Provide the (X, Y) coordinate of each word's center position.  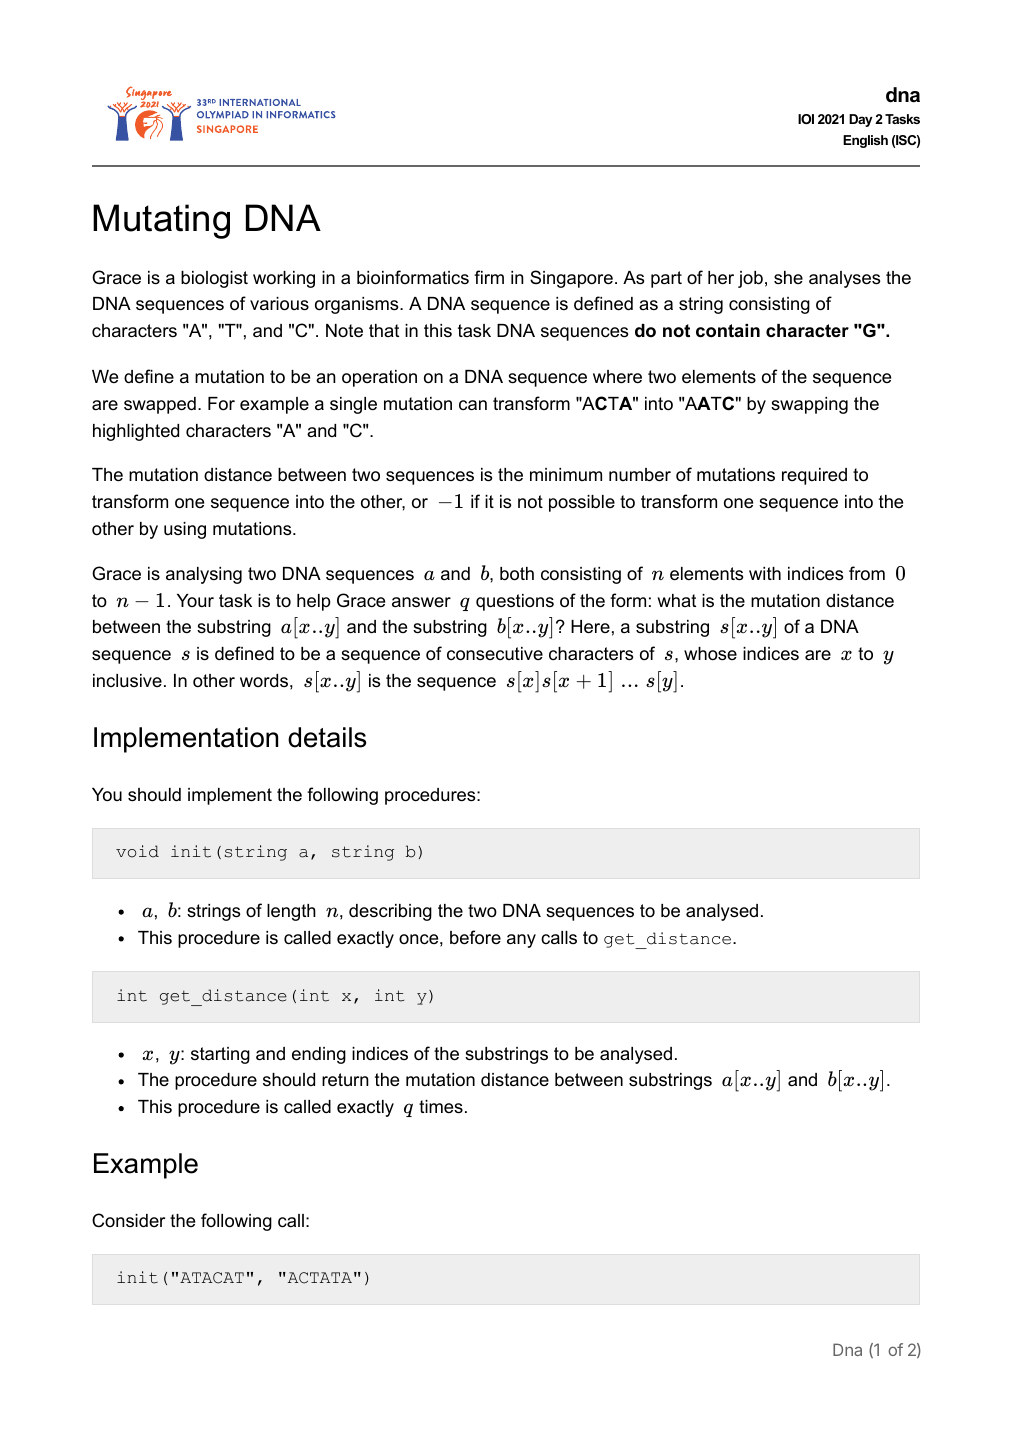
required (814, 476)
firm (489, 277)
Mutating (161, 221)
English (865, 141)
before (475, 937)
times (441, 1106)
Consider (128, 1220)
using (185, 530)
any (521, 941)
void (137, 851)
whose (710, 654)
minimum (566, 474)
